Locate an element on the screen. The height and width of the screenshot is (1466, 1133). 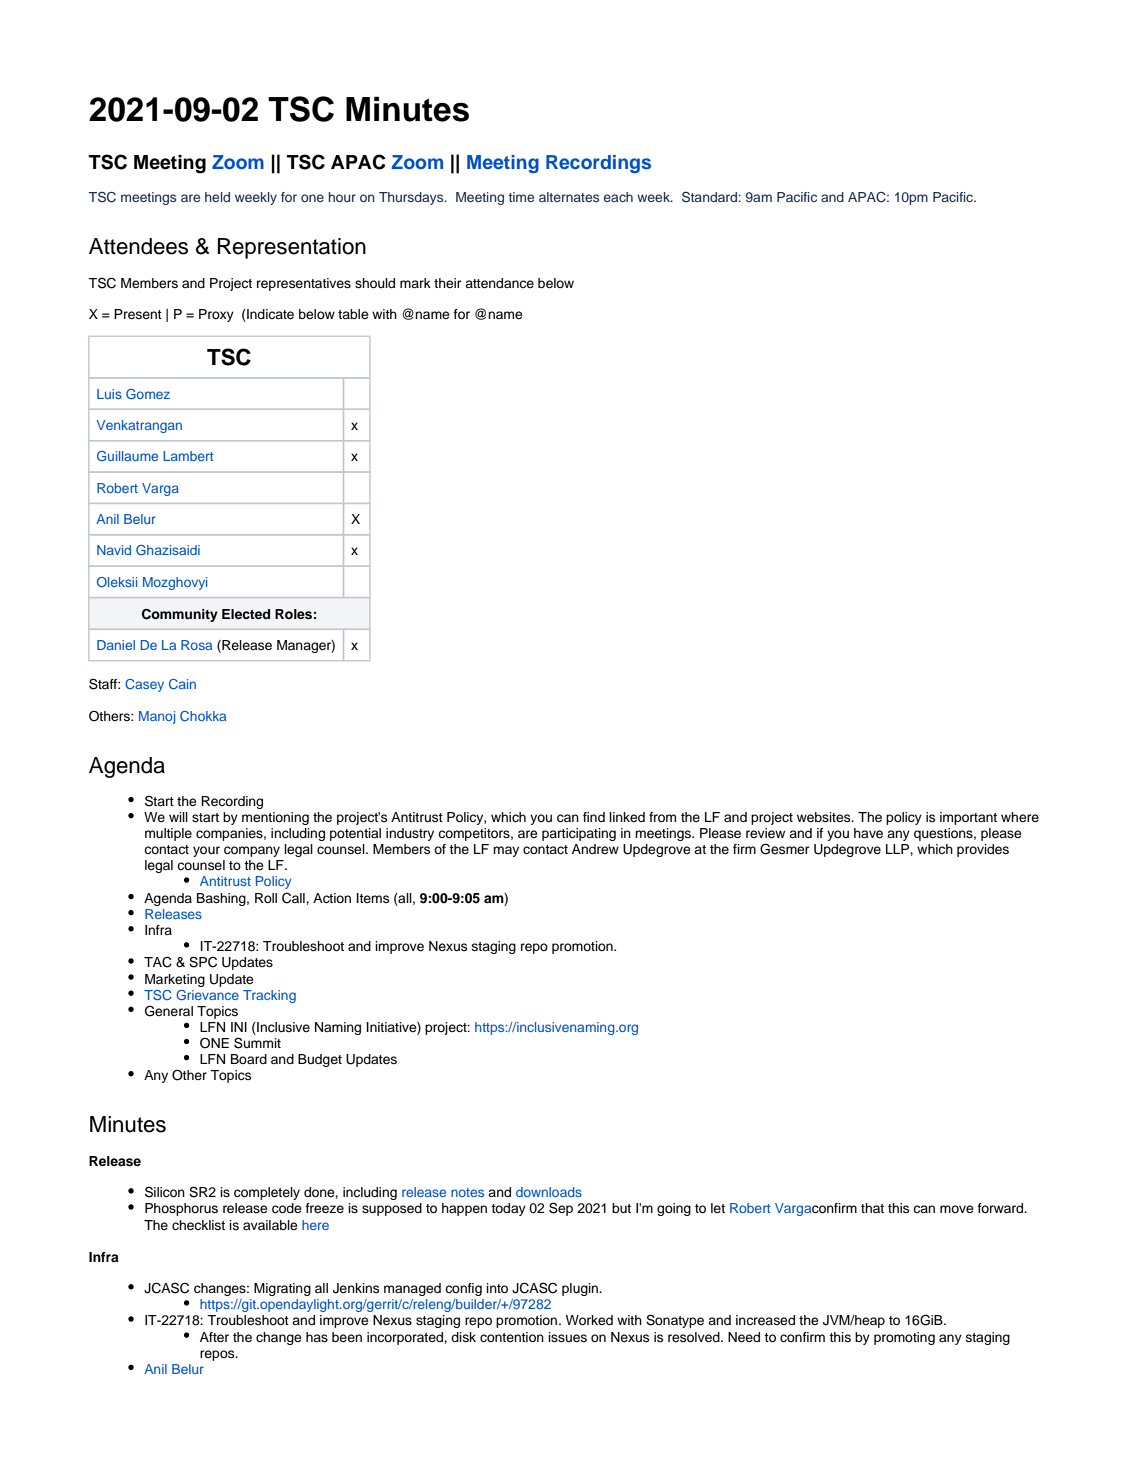
that is located at coordinates (872, 1208).
